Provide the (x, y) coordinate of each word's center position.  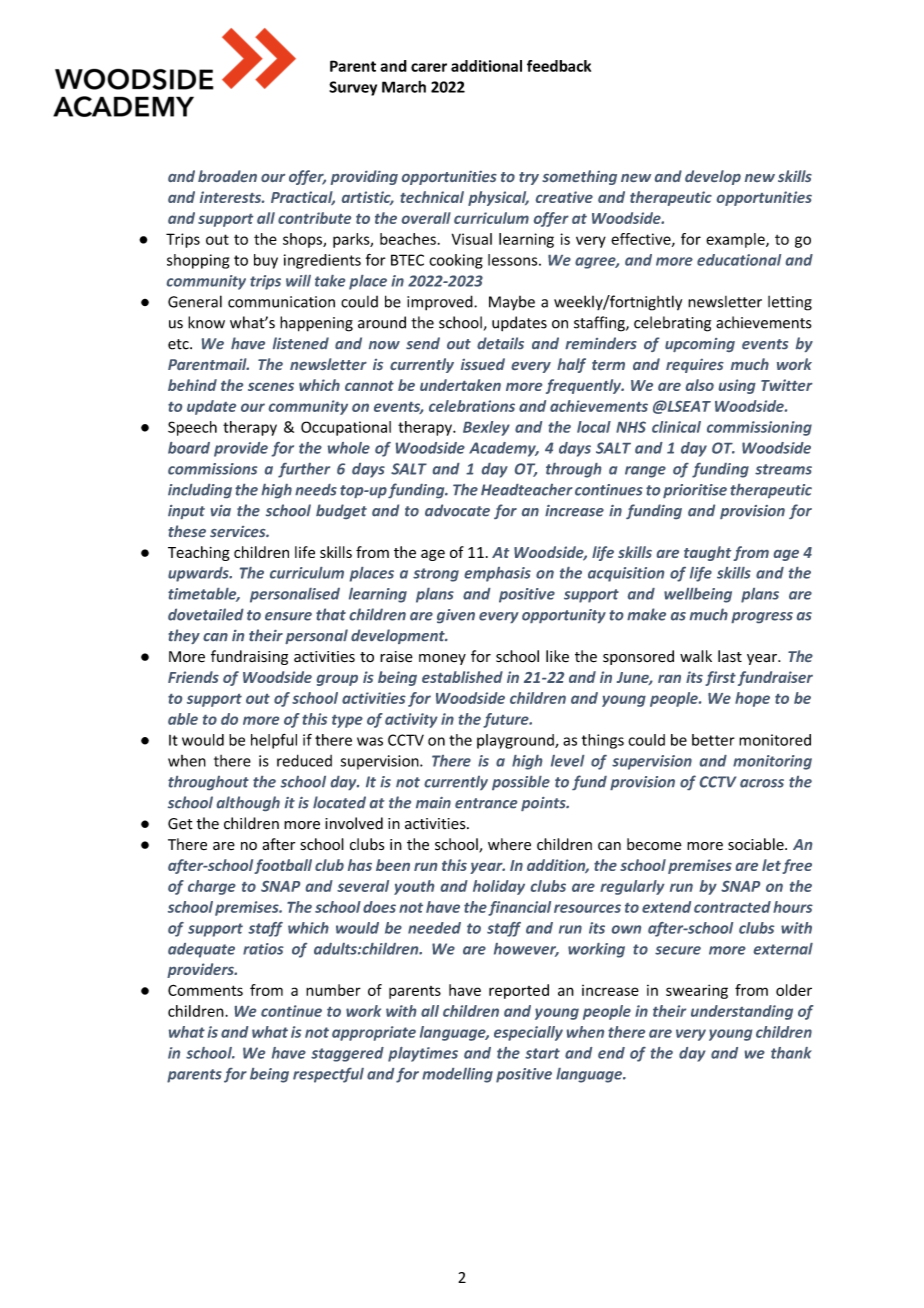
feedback (559, 66)
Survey (353, 88)
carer (429, 67)
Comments (205, 990)
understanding (742, 1012)
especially (528, 1033)
